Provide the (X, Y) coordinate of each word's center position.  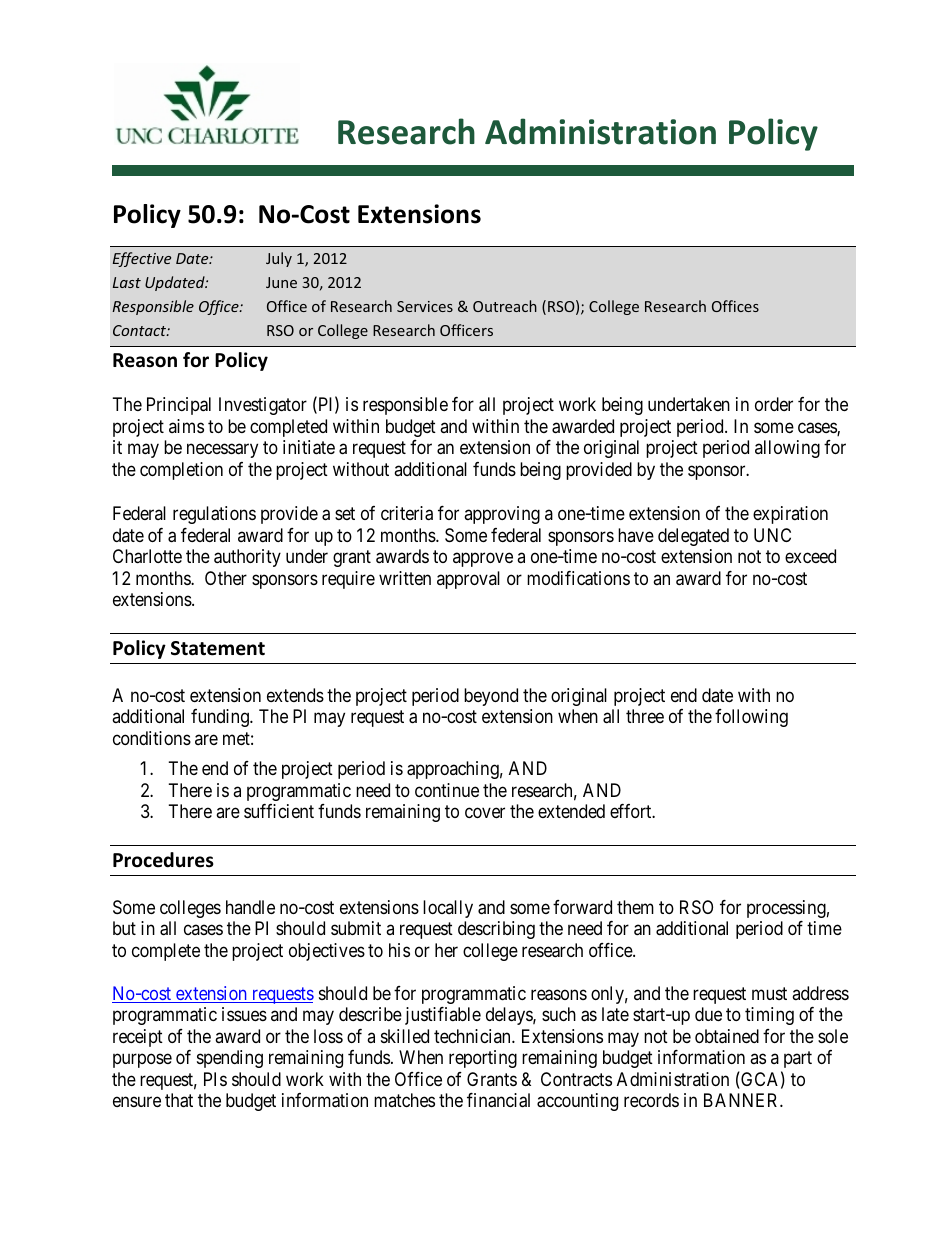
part (798, 1060)
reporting (483, 1059)
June (281, 282)
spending (230, 1059)
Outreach (505, 306)
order (774, 404)
